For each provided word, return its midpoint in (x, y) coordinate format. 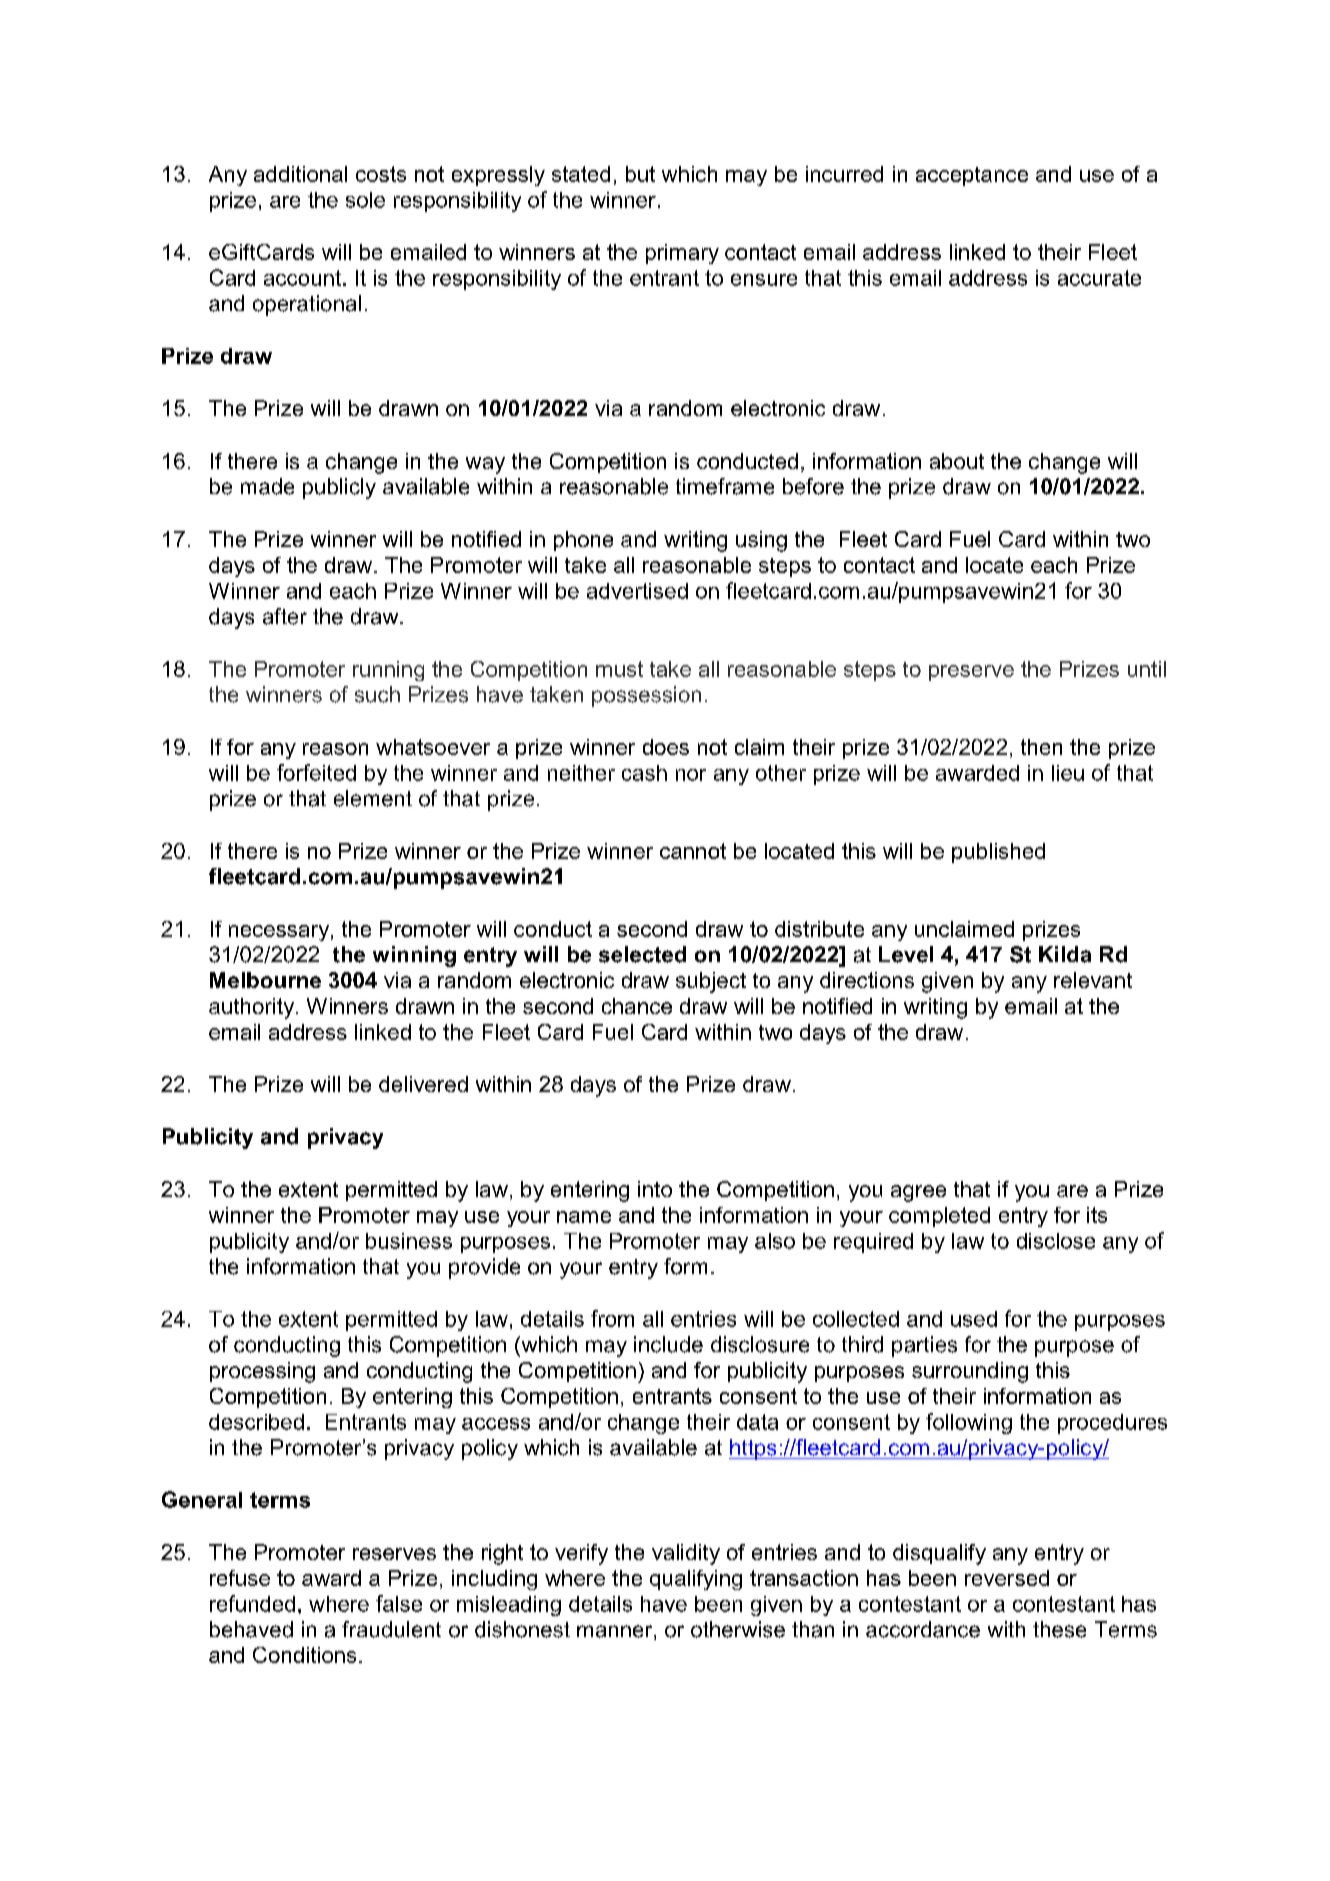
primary (682, 254)
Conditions (304, 1655)
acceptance (972, 176)
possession (646, 696)
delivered (423, 1084)
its (1097, 1215)
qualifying (696, 1580)
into (655, 1189)
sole (365, 200)
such (377, 694)
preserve (971, 673)
